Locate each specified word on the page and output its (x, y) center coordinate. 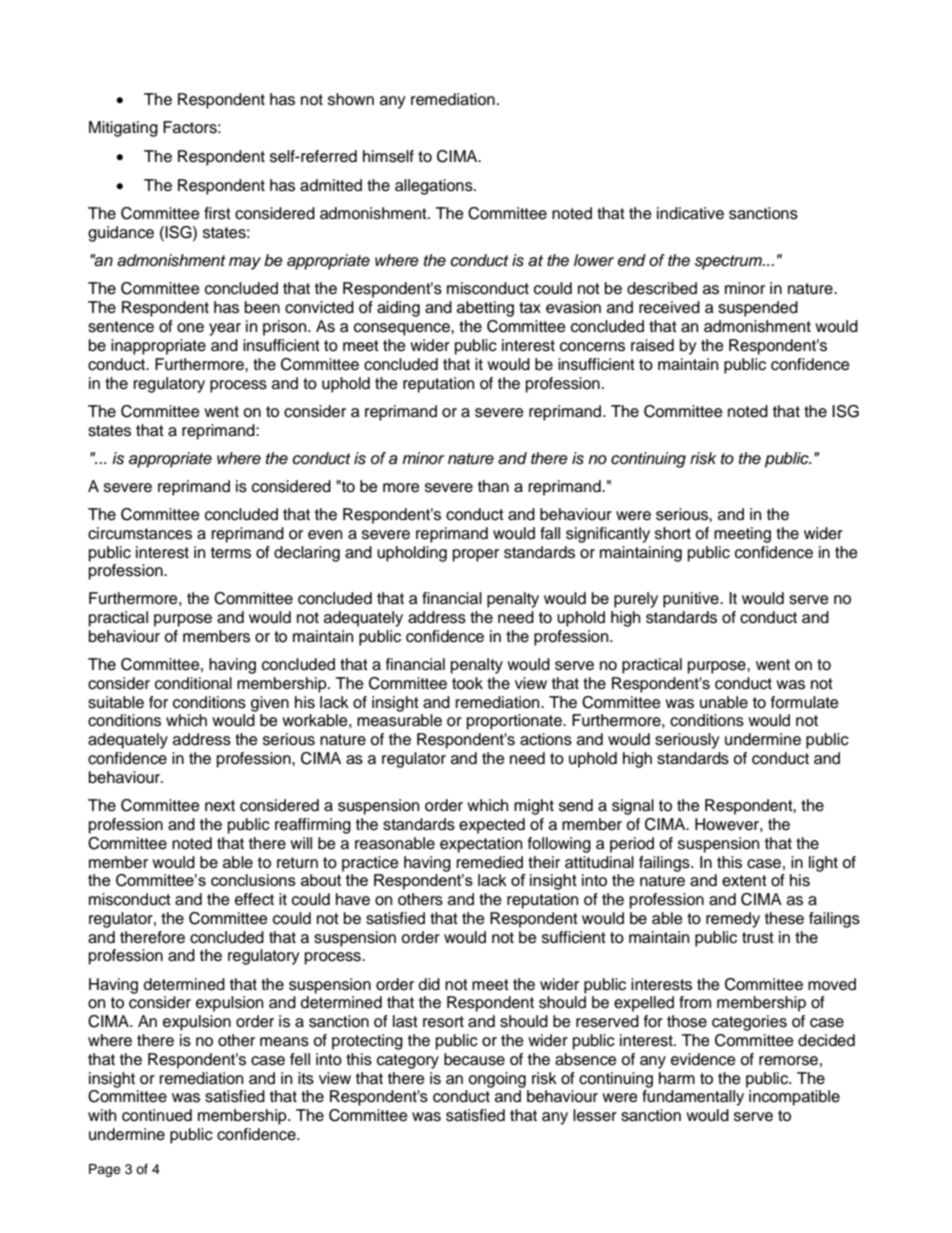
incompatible (794, 1098)
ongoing (497, 1080)
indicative (690, 213)
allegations (435, 187)
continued (157, 1115)
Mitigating (123, 129)
